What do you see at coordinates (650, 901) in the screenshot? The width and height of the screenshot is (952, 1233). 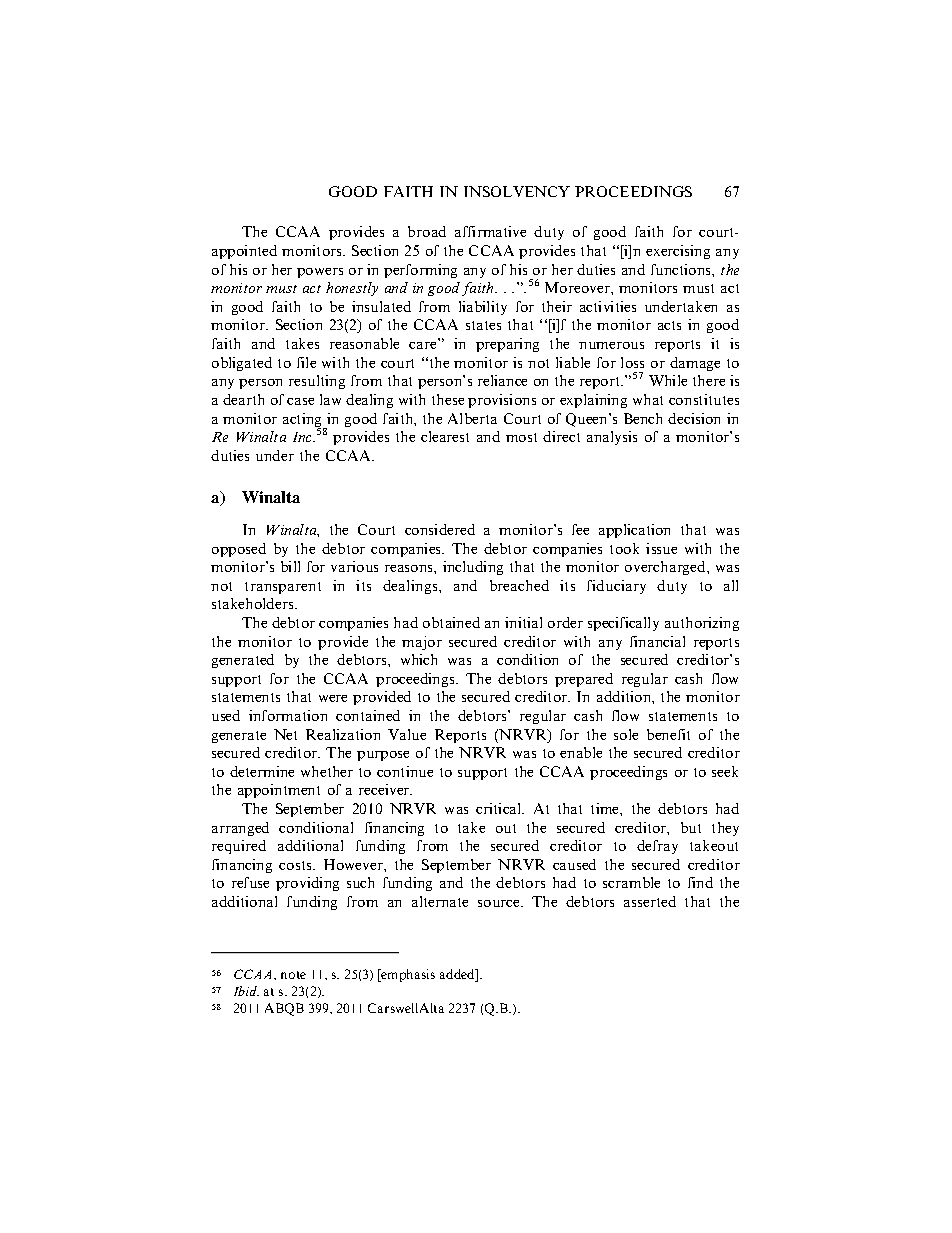 I see `asserted` at bounding box center [650, 901].
